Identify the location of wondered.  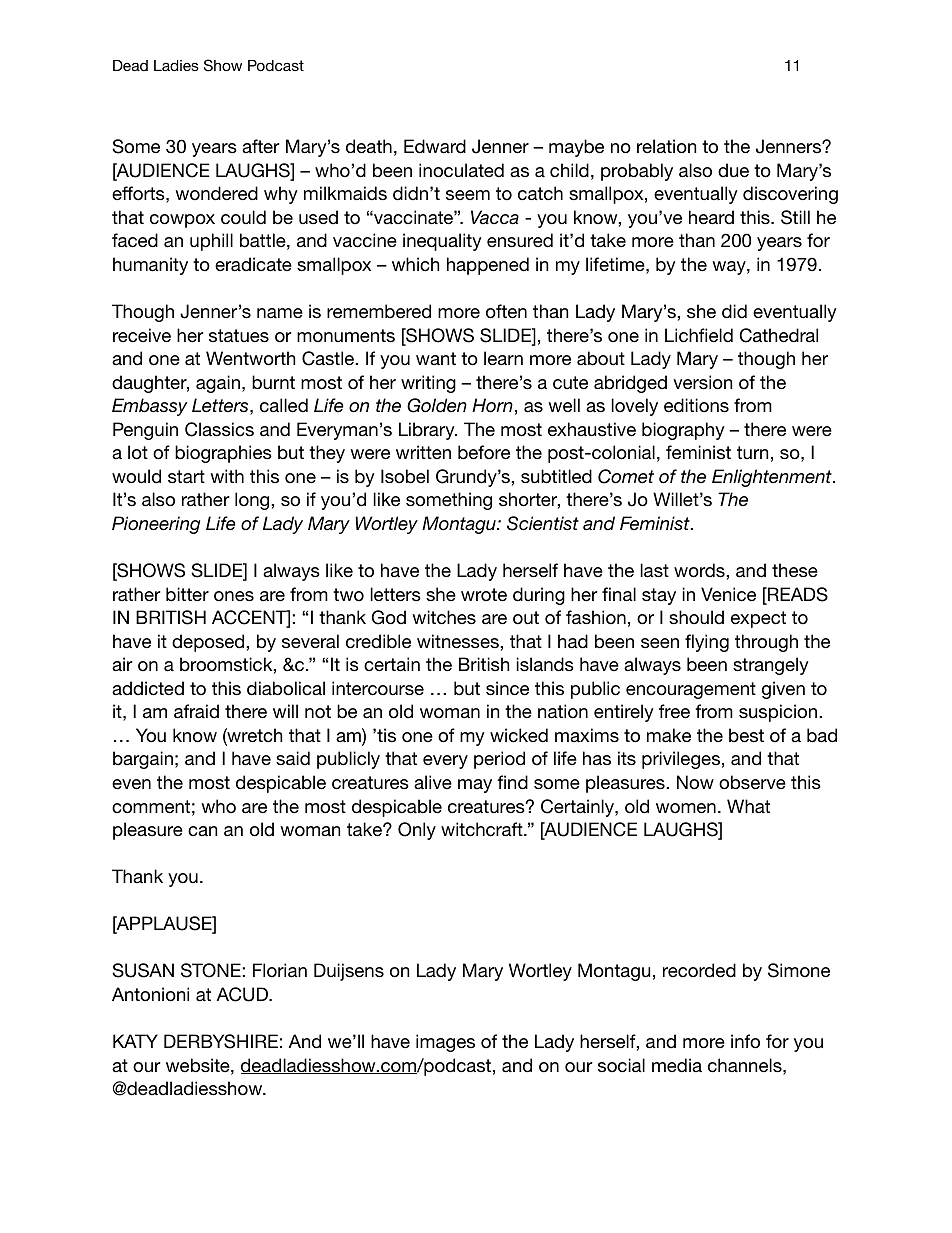
(216, 193).
